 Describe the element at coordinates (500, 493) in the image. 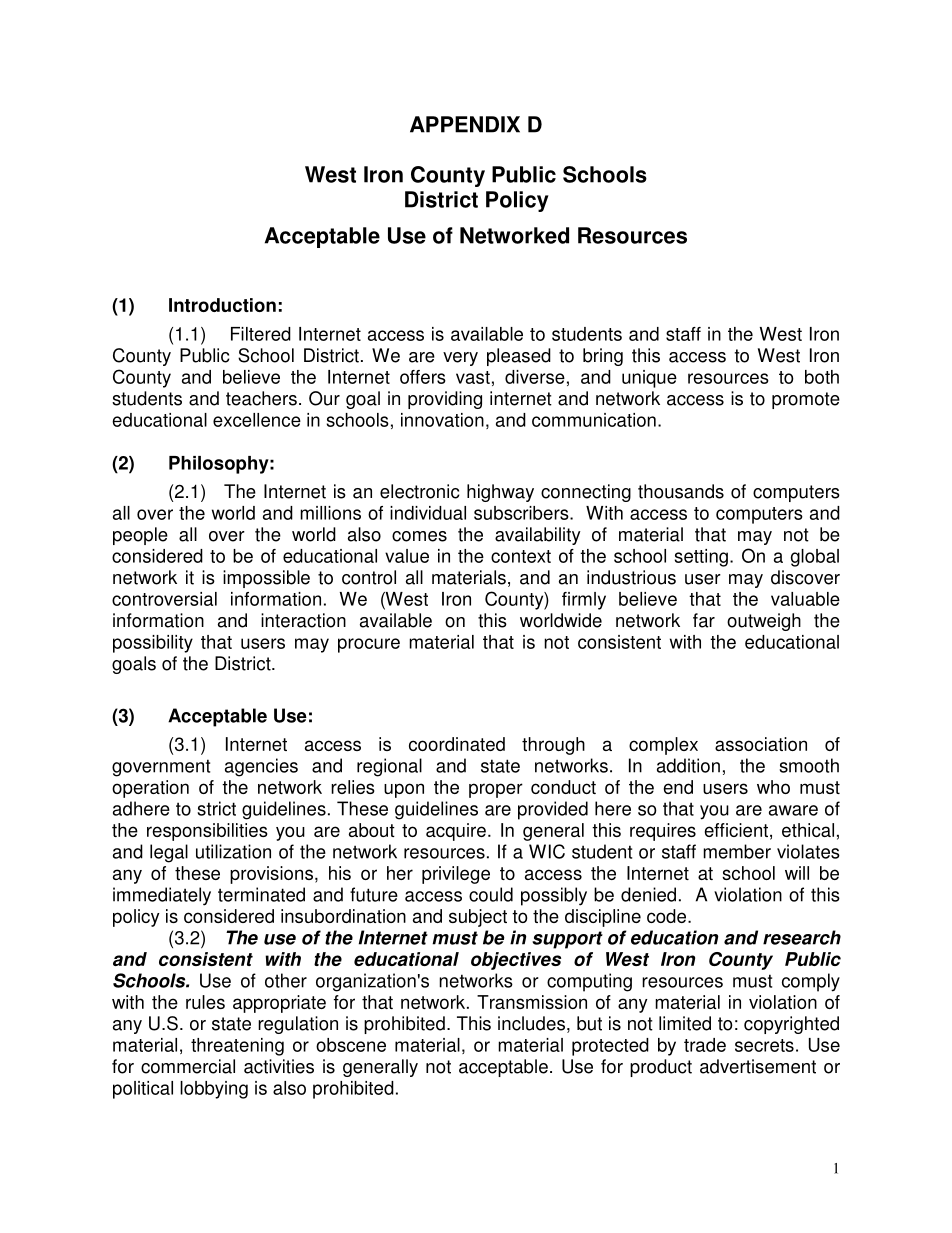

I see `highway` at that location.
